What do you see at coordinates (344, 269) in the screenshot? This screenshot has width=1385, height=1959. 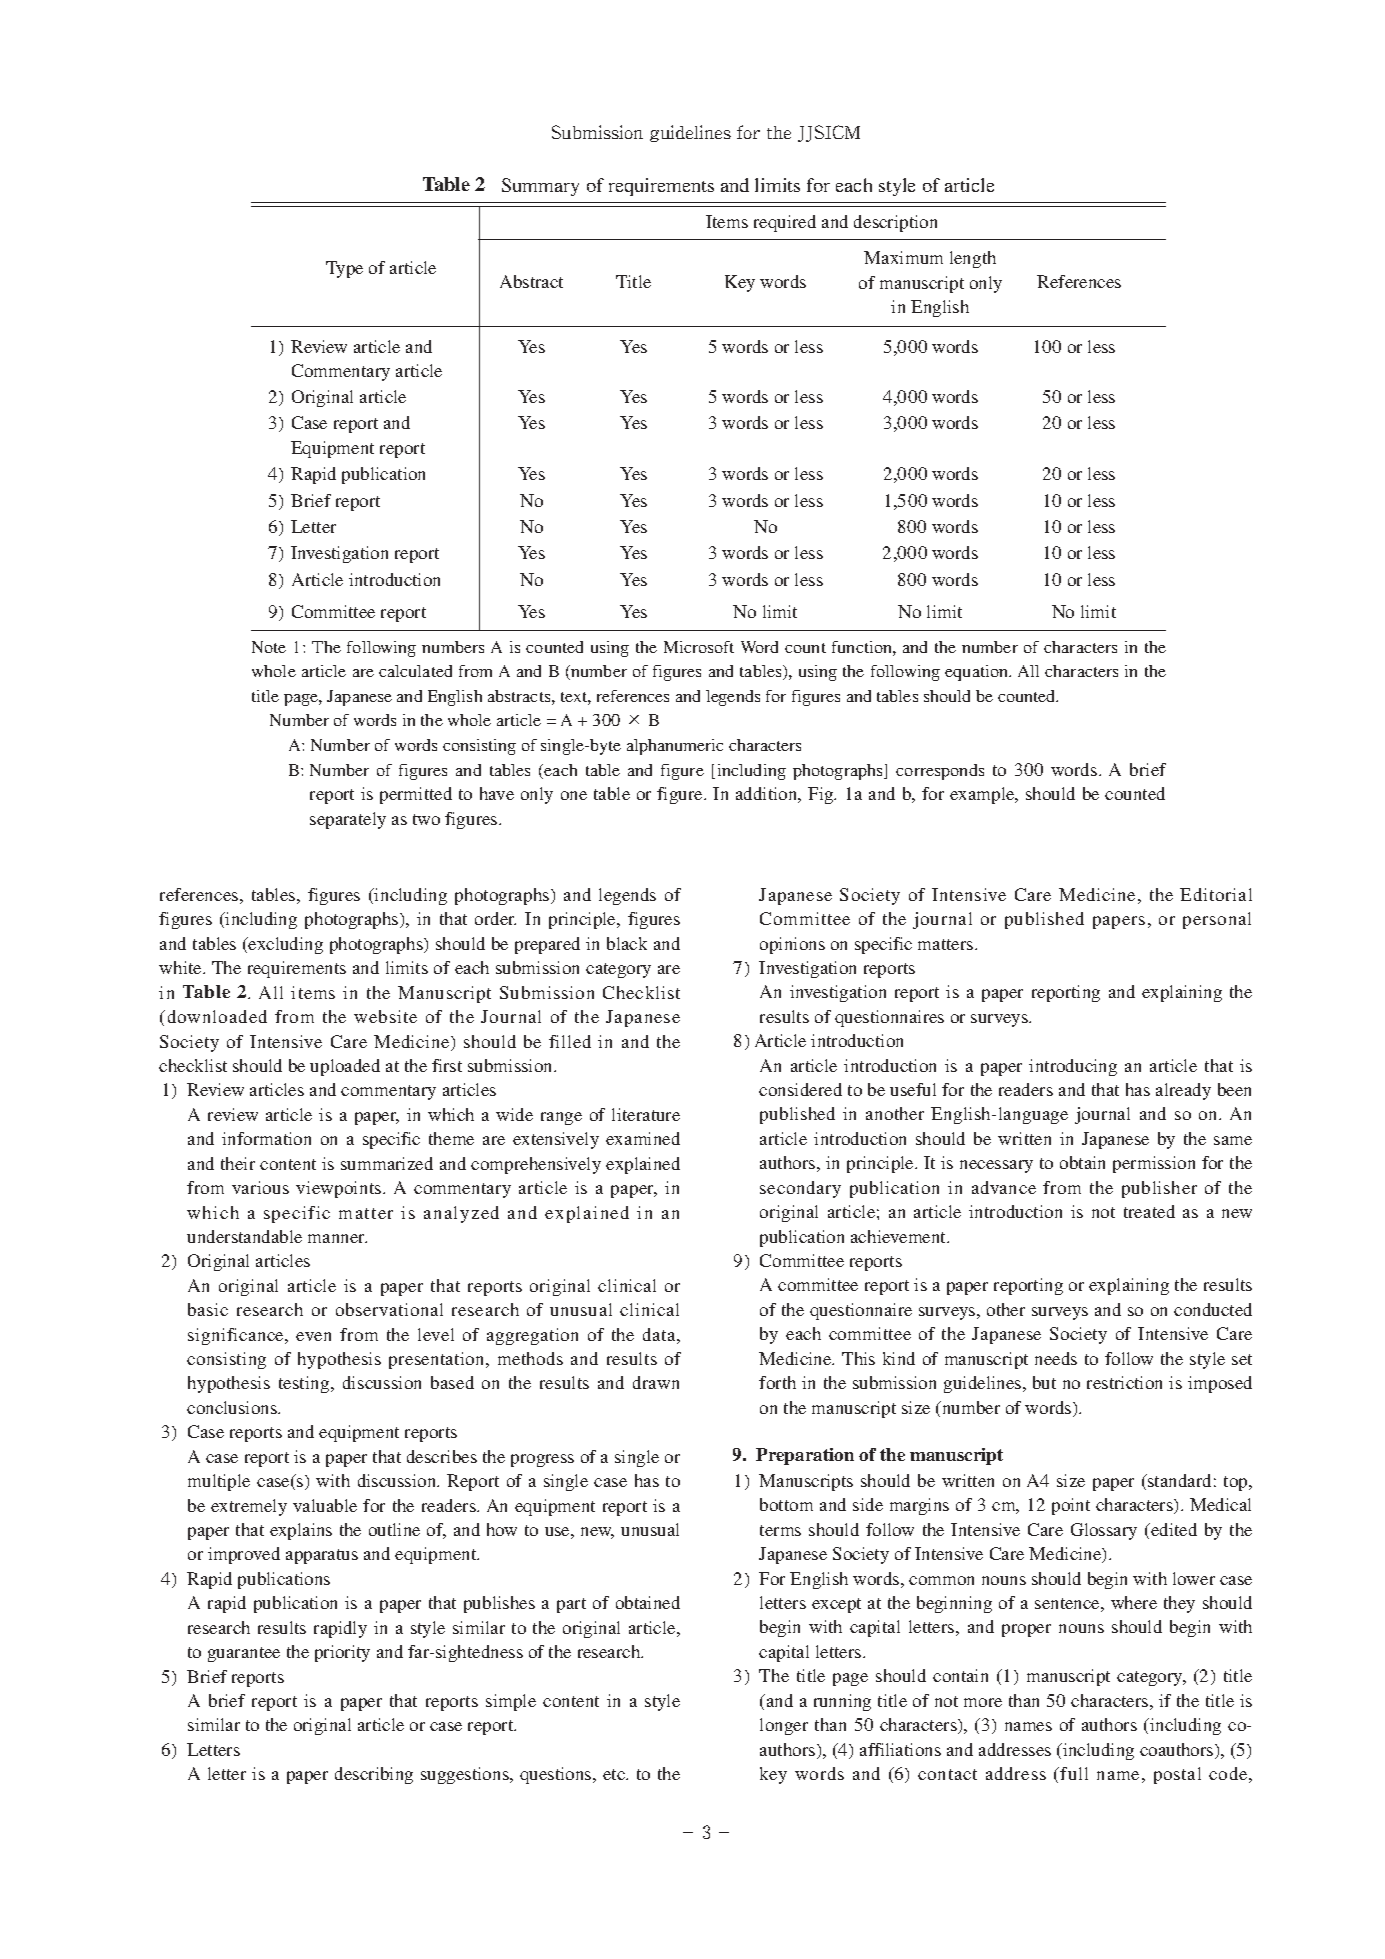 I see `Type` at bounding box center [344, 269].
